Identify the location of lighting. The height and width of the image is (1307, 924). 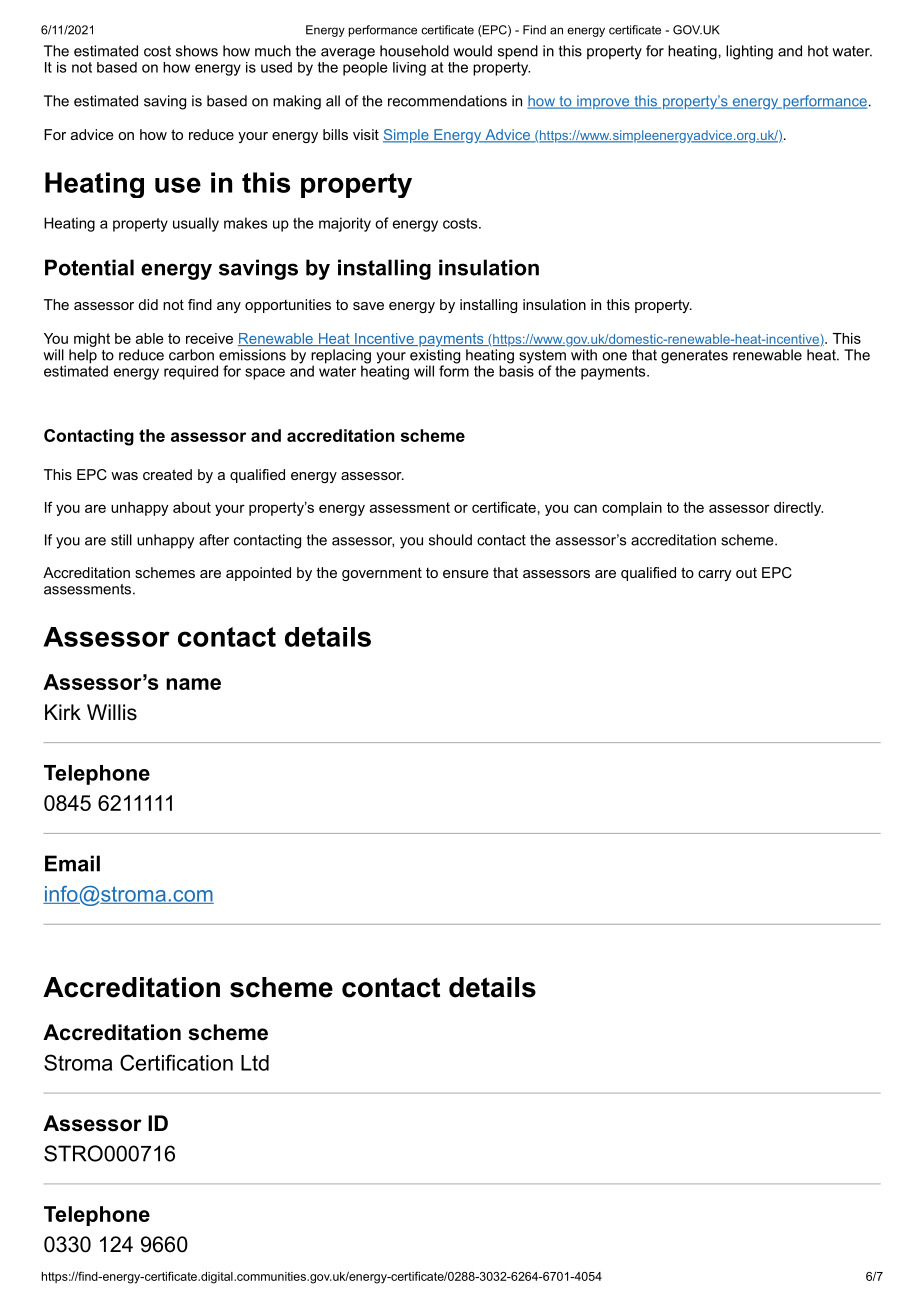
(749, 52).
